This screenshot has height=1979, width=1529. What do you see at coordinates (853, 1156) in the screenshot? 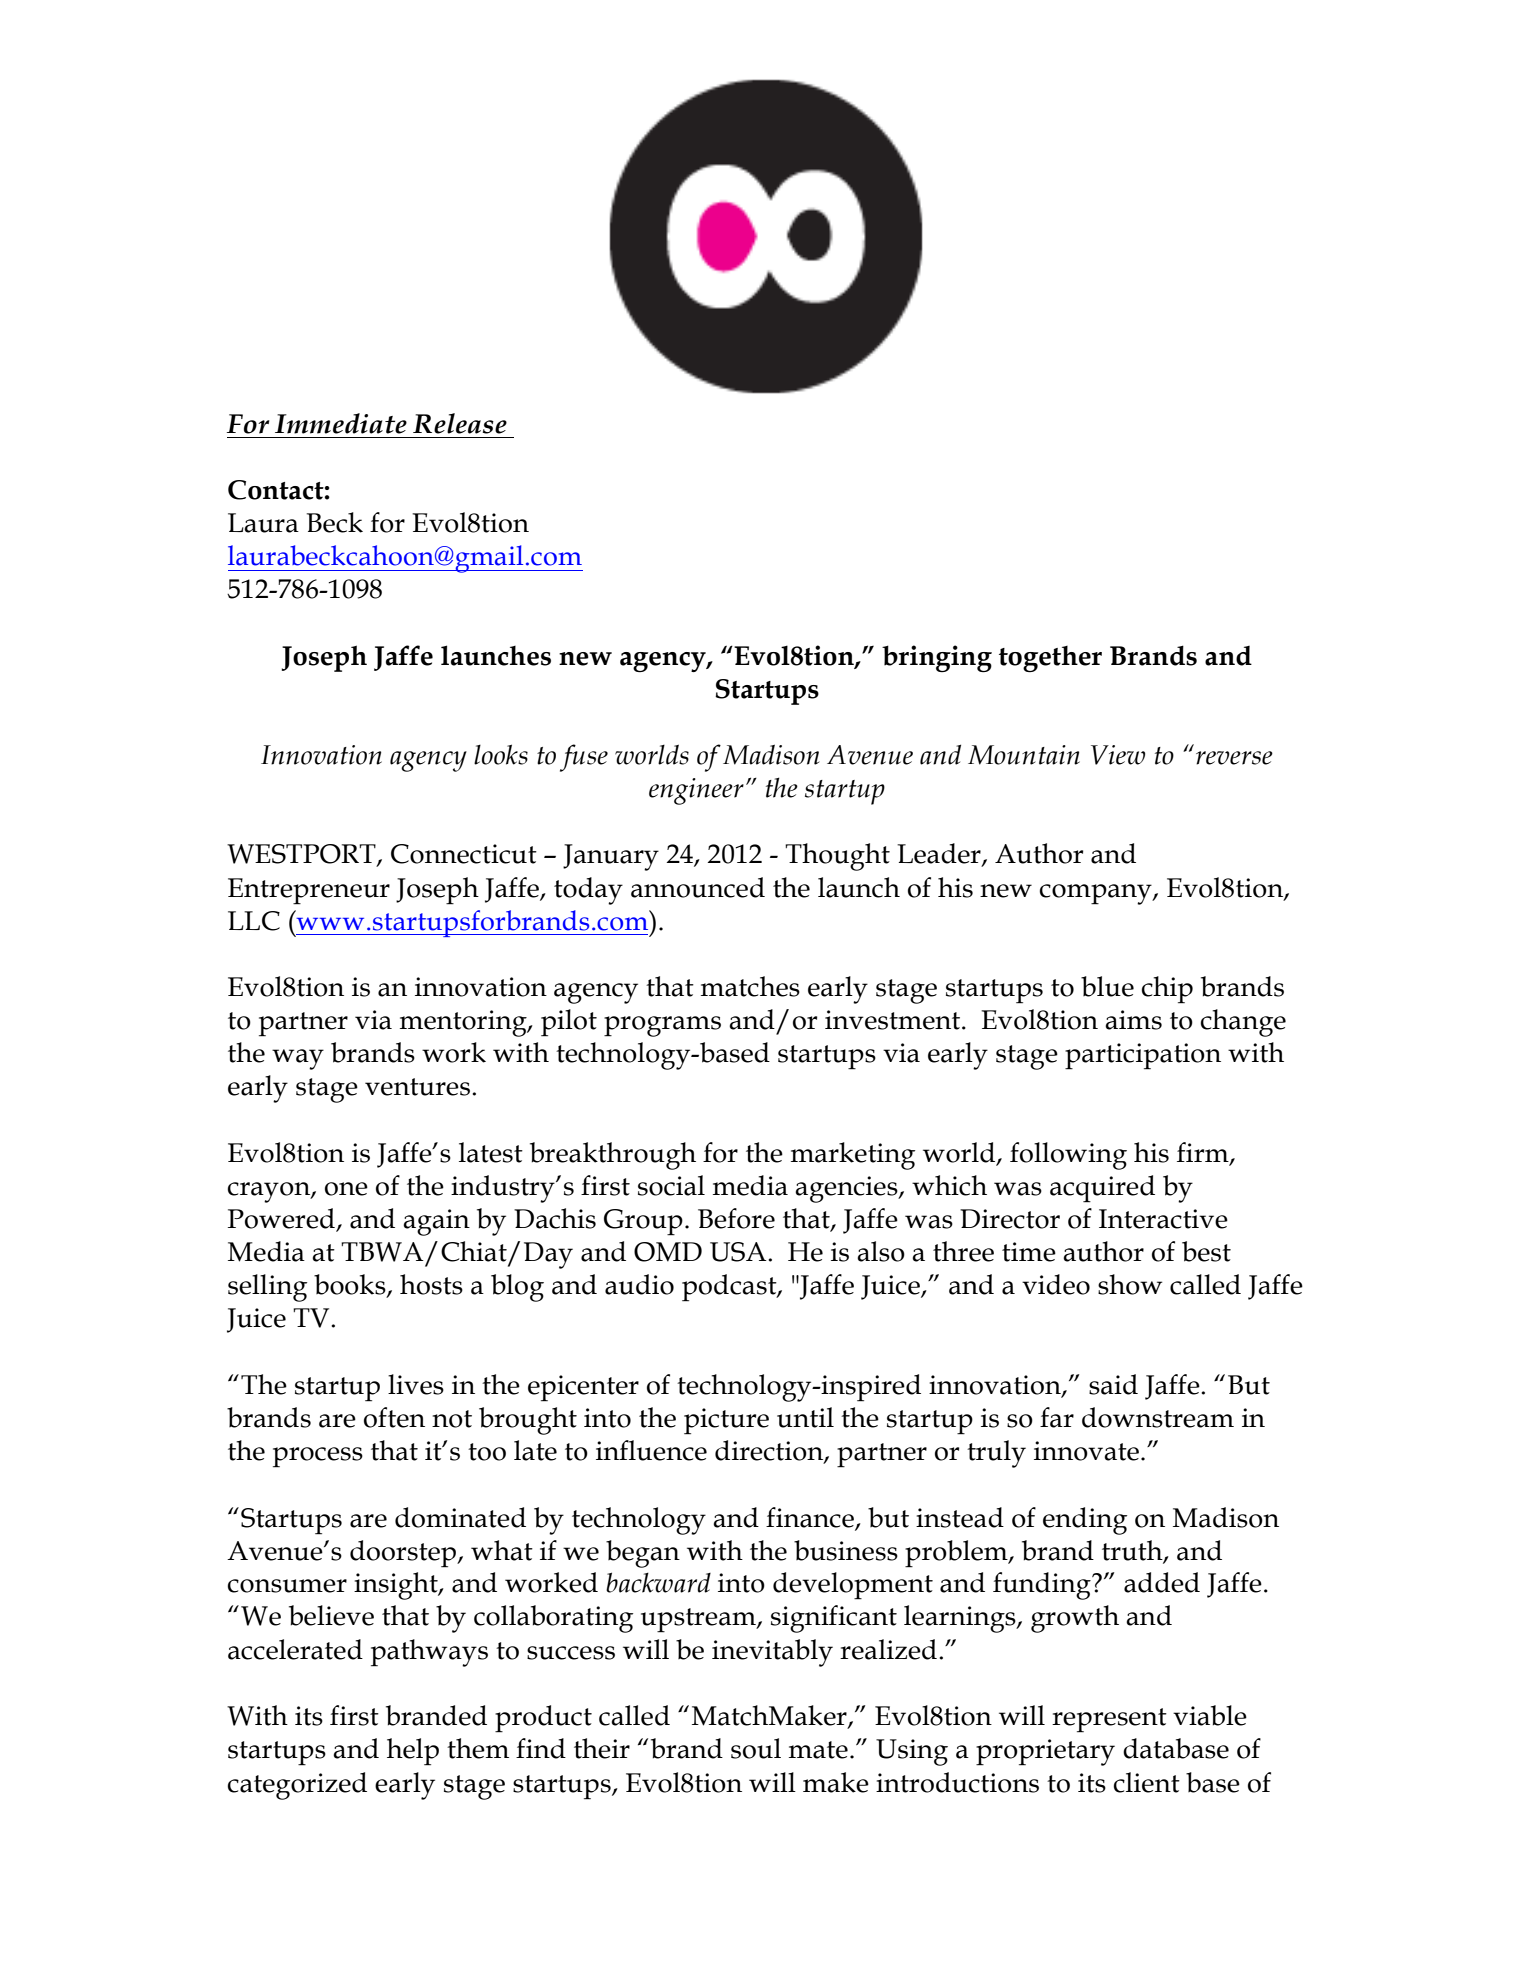
I see `marketing` at bounding box center [853, 1156].
